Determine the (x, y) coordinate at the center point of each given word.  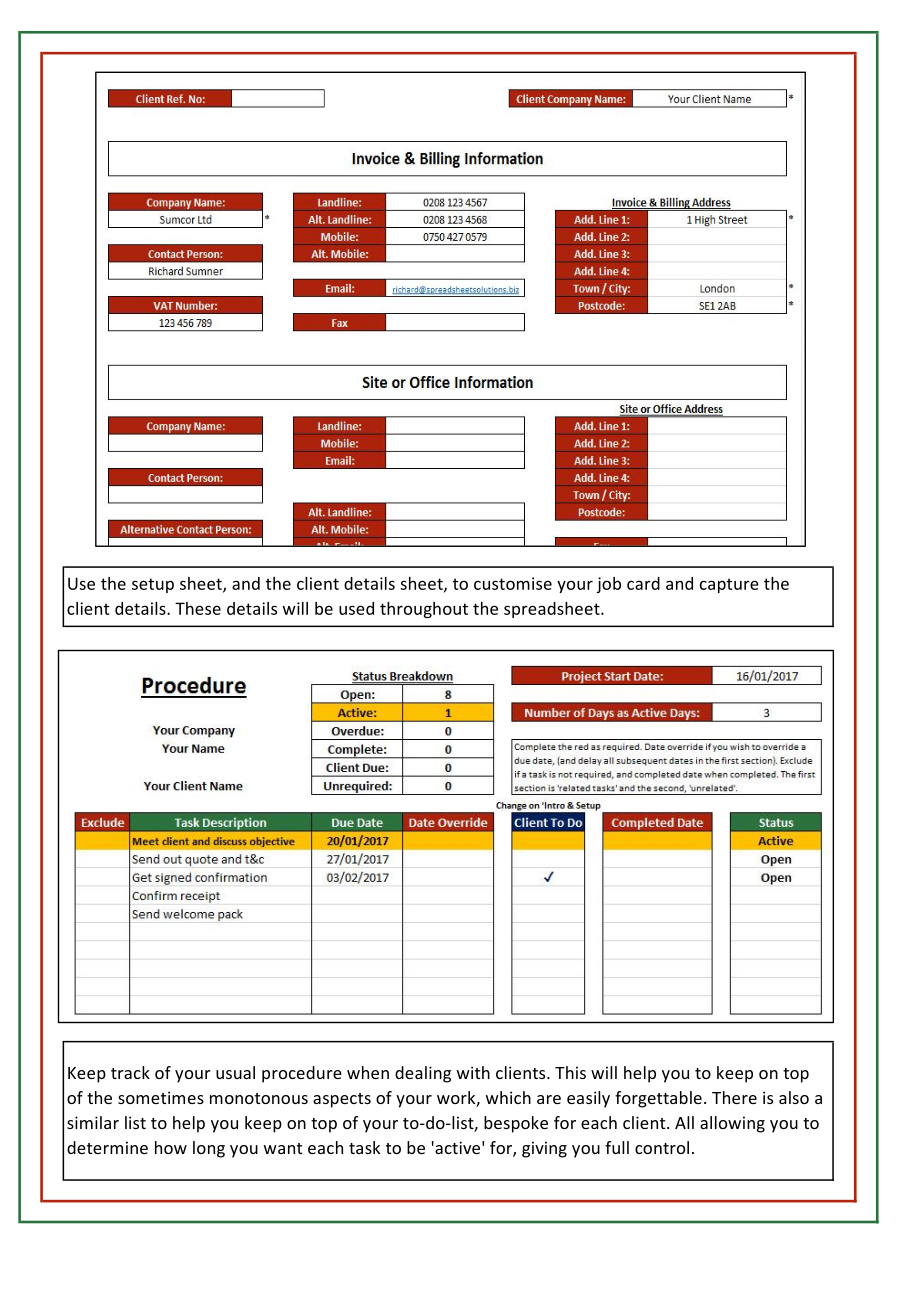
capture (729, 585)
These (198, 608)
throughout (424, 610)
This (570, 1072)
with (473, 1072)
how (171, 1147)
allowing (732, 1124)
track (130, 1072)
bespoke (516, 1124)
